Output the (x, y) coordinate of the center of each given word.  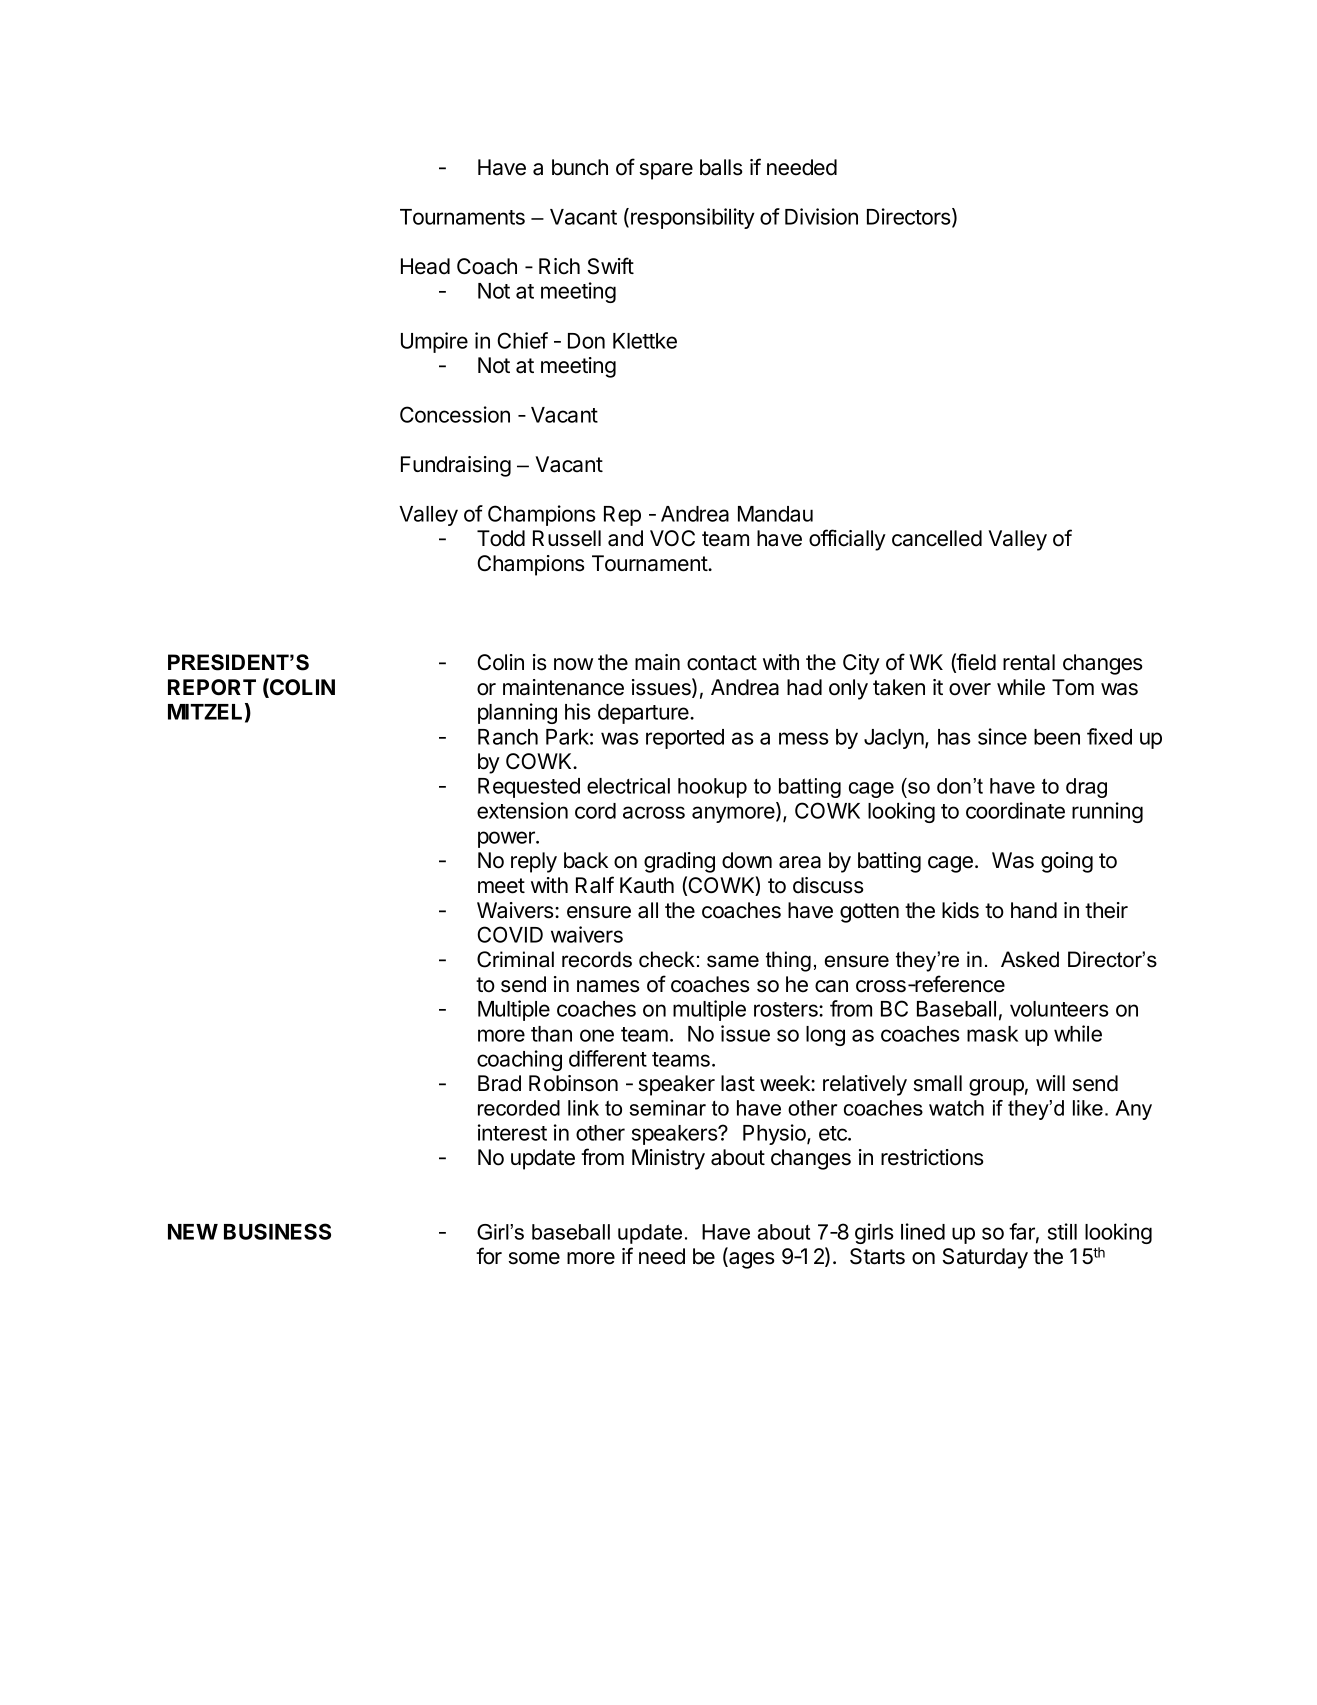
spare (666, 171)
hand (1034, 910)
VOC (672, 538)
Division (821, 216)
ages (751, 1260)
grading (679, 862)
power (507, 839)
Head (425, 266)
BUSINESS (277, 1231)
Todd (501, 538)
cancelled (937, 538)
